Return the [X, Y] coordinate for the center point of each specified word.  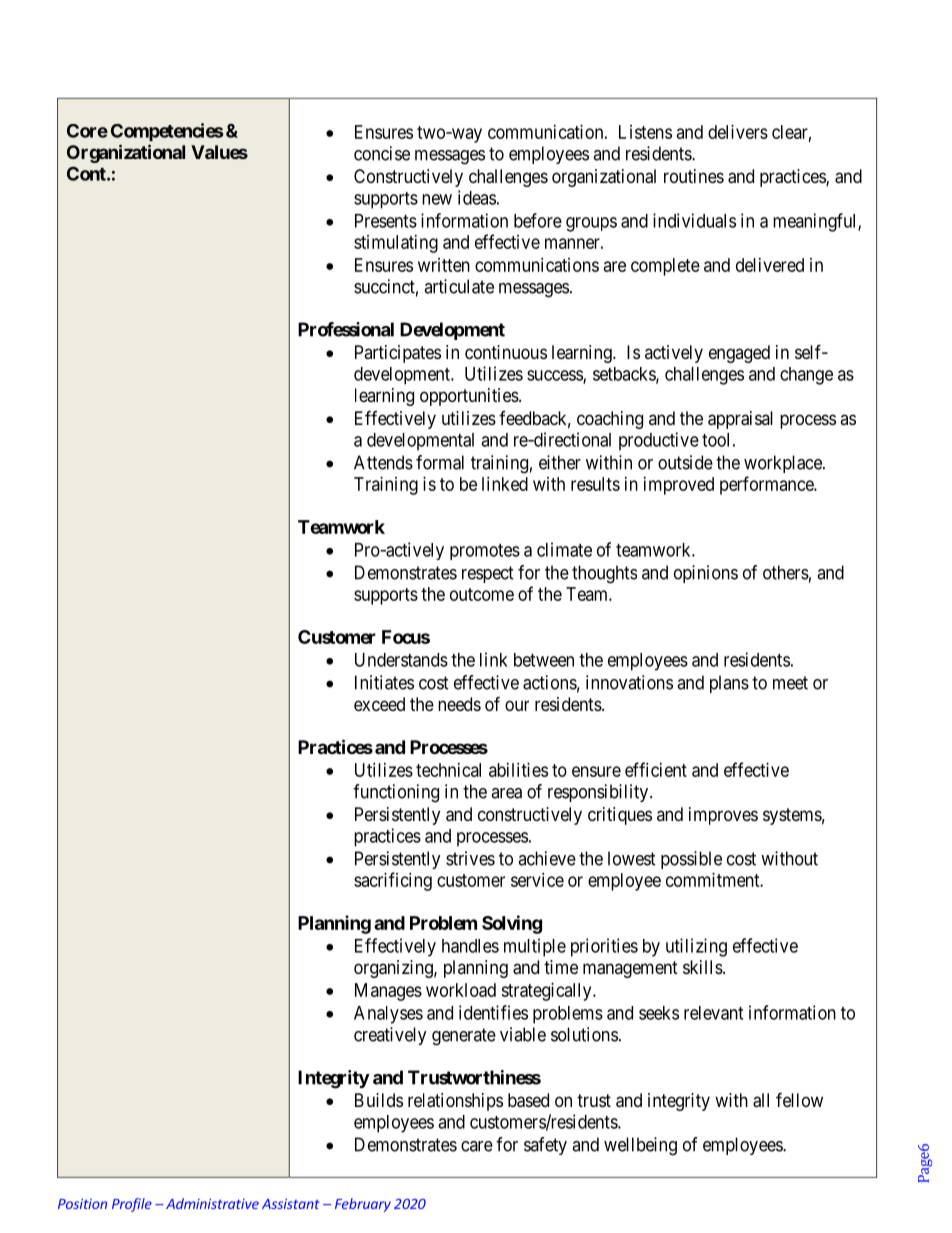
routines [694, 176]
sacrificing [393, 881]
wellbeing [640, 1146]
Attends [383, 462]
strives [470, 858]
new [437, 199]
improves [723, 816]
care [477, 1146]
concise [382, 153]
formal [440, 462]
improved [679, 486]
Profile [132, 1205]
